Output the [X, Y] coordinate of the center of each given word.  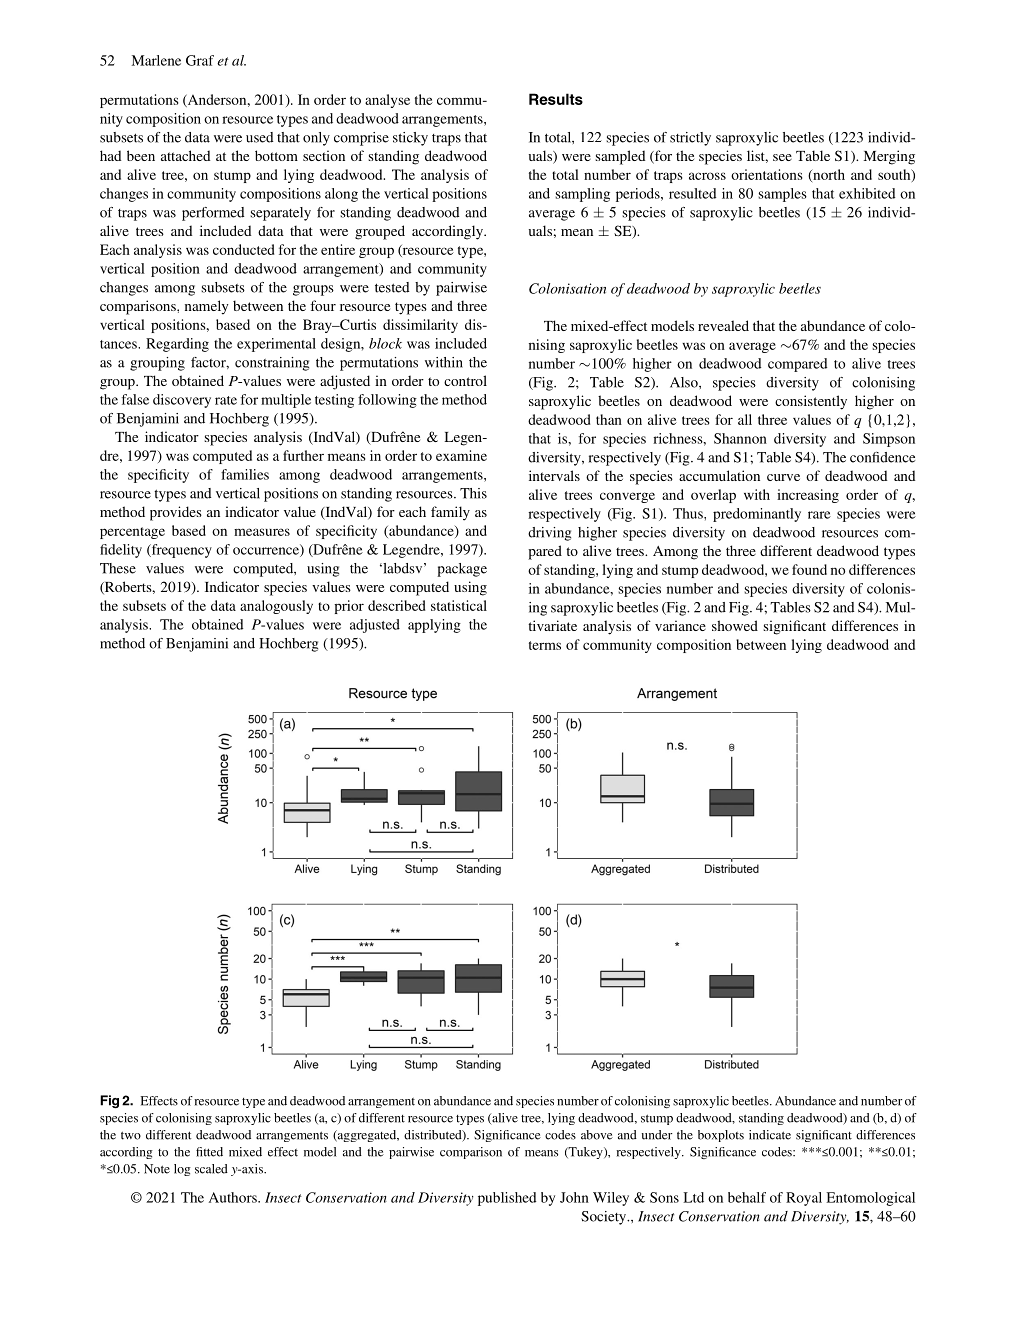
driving [549, 534]
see [782, 157]
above [597, 1135]
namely [206, 307]
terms [545, 645]
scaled [211, 1169]
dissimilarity [420, 326]
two [131, 1135]
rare [819, 515]
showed [735, 625]
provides [176, 513]
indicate [770, 1135]
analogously [276, 607]
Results [556, 99]
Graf [200, 60]
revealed [723, 325]
